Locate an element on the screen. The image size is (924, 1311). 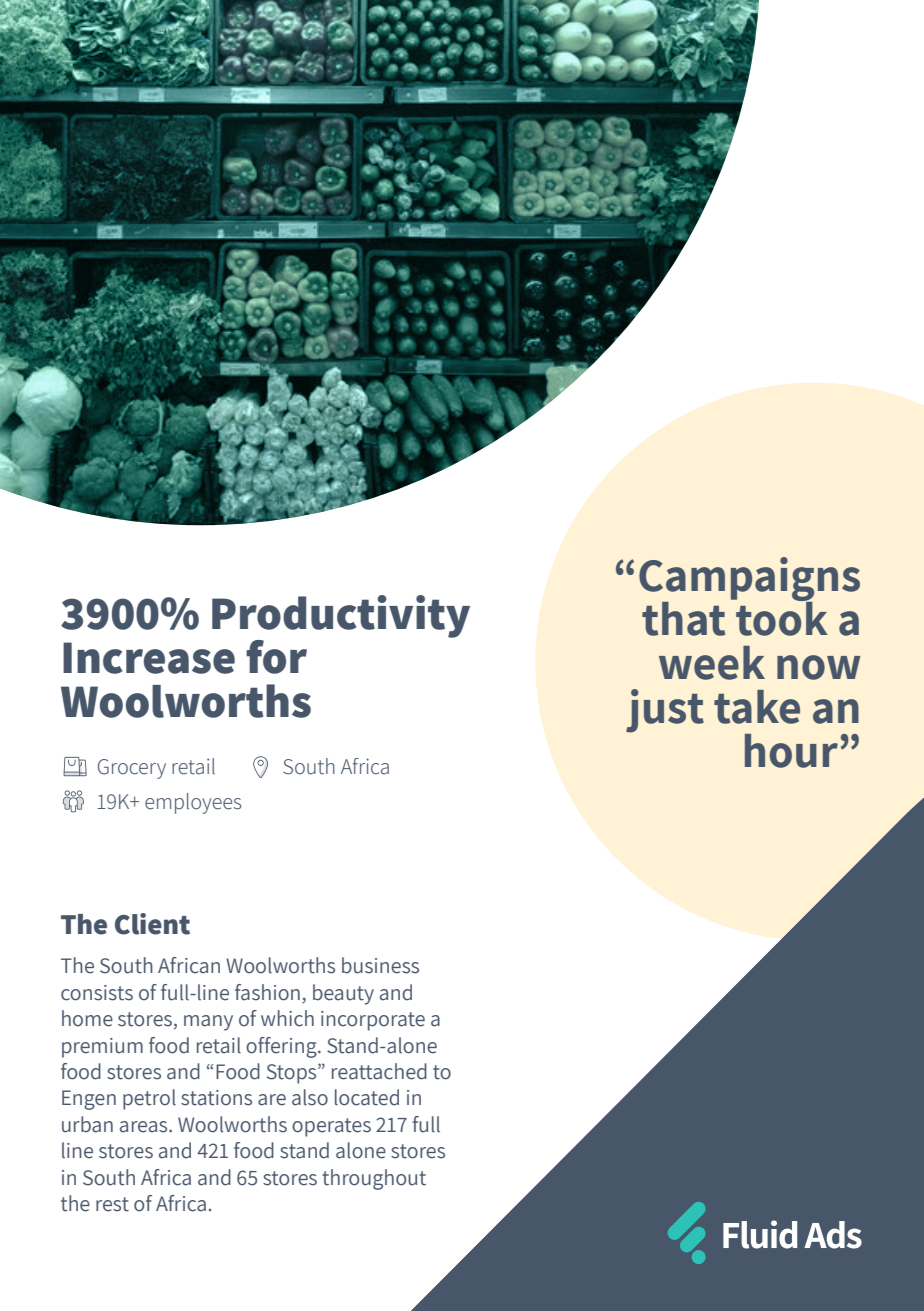
Productivity is located at coordinates (341, 616).
